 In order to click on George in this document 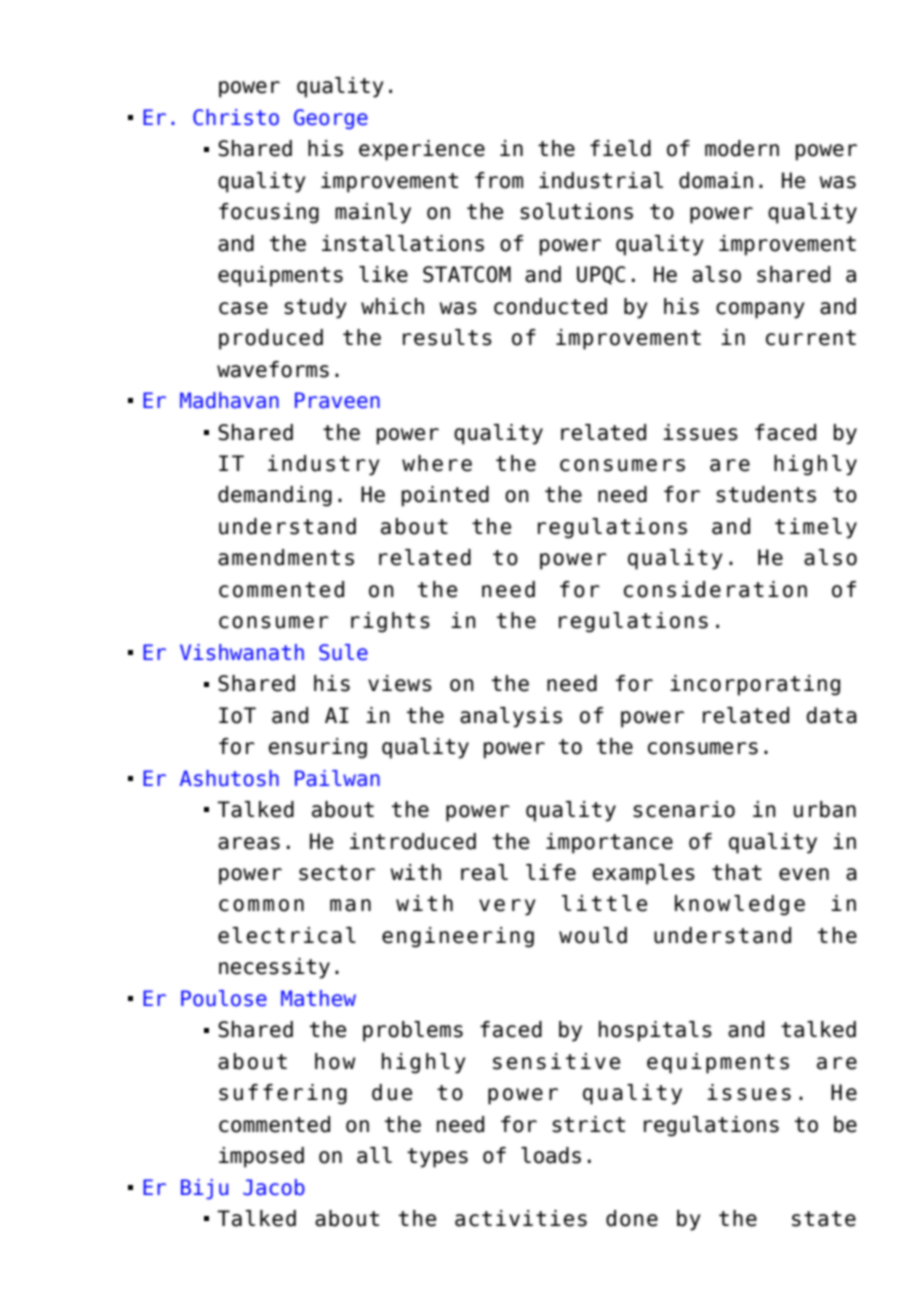, I will do `click(331, 119)`.
